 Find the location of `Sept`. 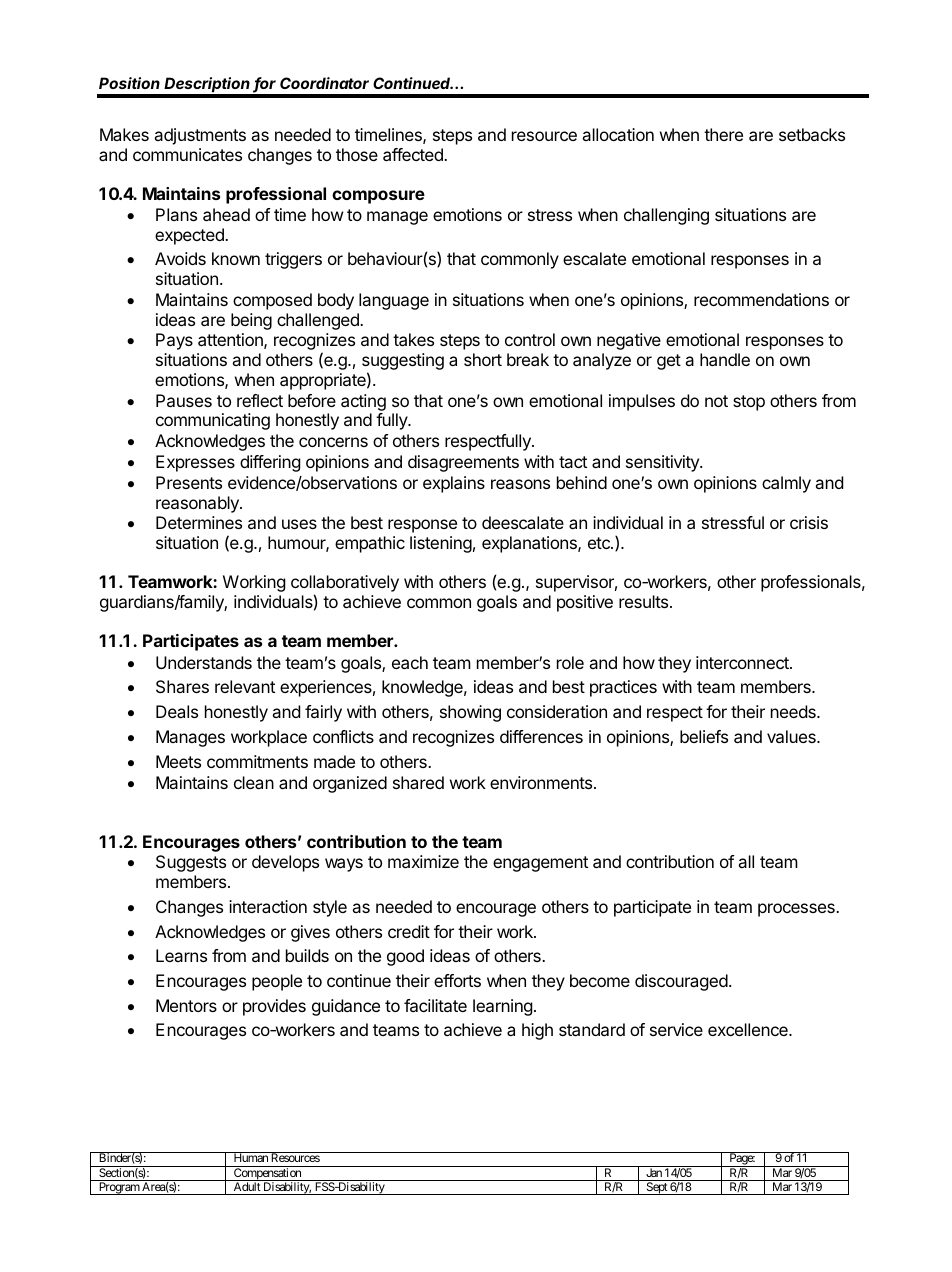

Sept is located at coordinates (656, 1188).
